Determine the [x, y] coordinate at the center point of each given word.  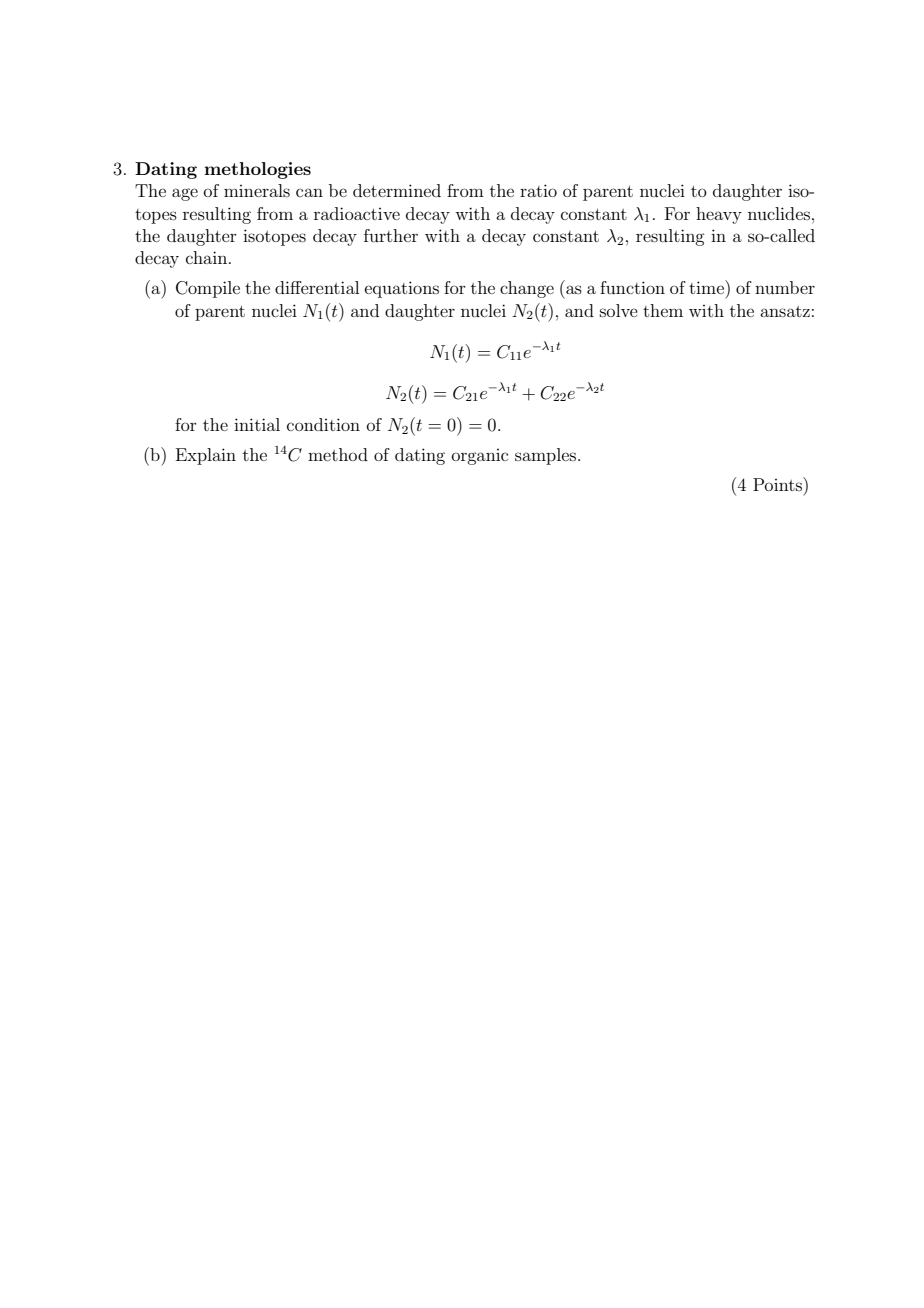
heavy [719, 215]
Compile [208, 289]
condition [323, 424]
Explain [206, 456]
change [527, 289]
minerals [257, 190]
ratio [538, 190]
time [707, 287]
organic [480, 457]
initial [257, 424]
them [663, 310]
